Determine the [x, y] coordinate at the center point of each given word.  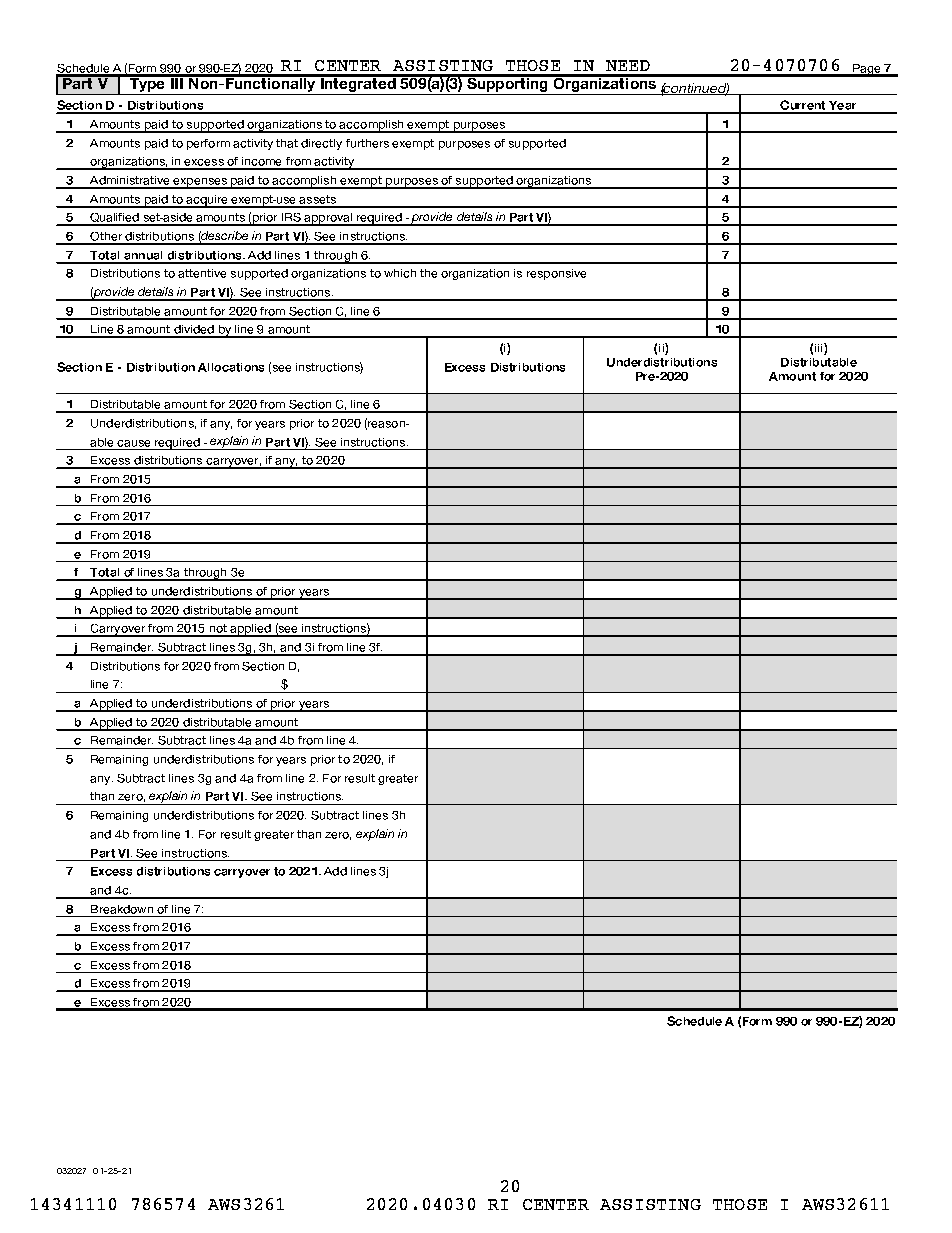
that [287, 143]
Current [803, 106]
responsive [556, 274]
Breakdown [122, 909]
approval [328, 219]
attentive [202, 273]
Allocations [231, 367]
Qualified [114, 219]
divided [194, 331]
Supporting [507, 85]
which [400, 273]
